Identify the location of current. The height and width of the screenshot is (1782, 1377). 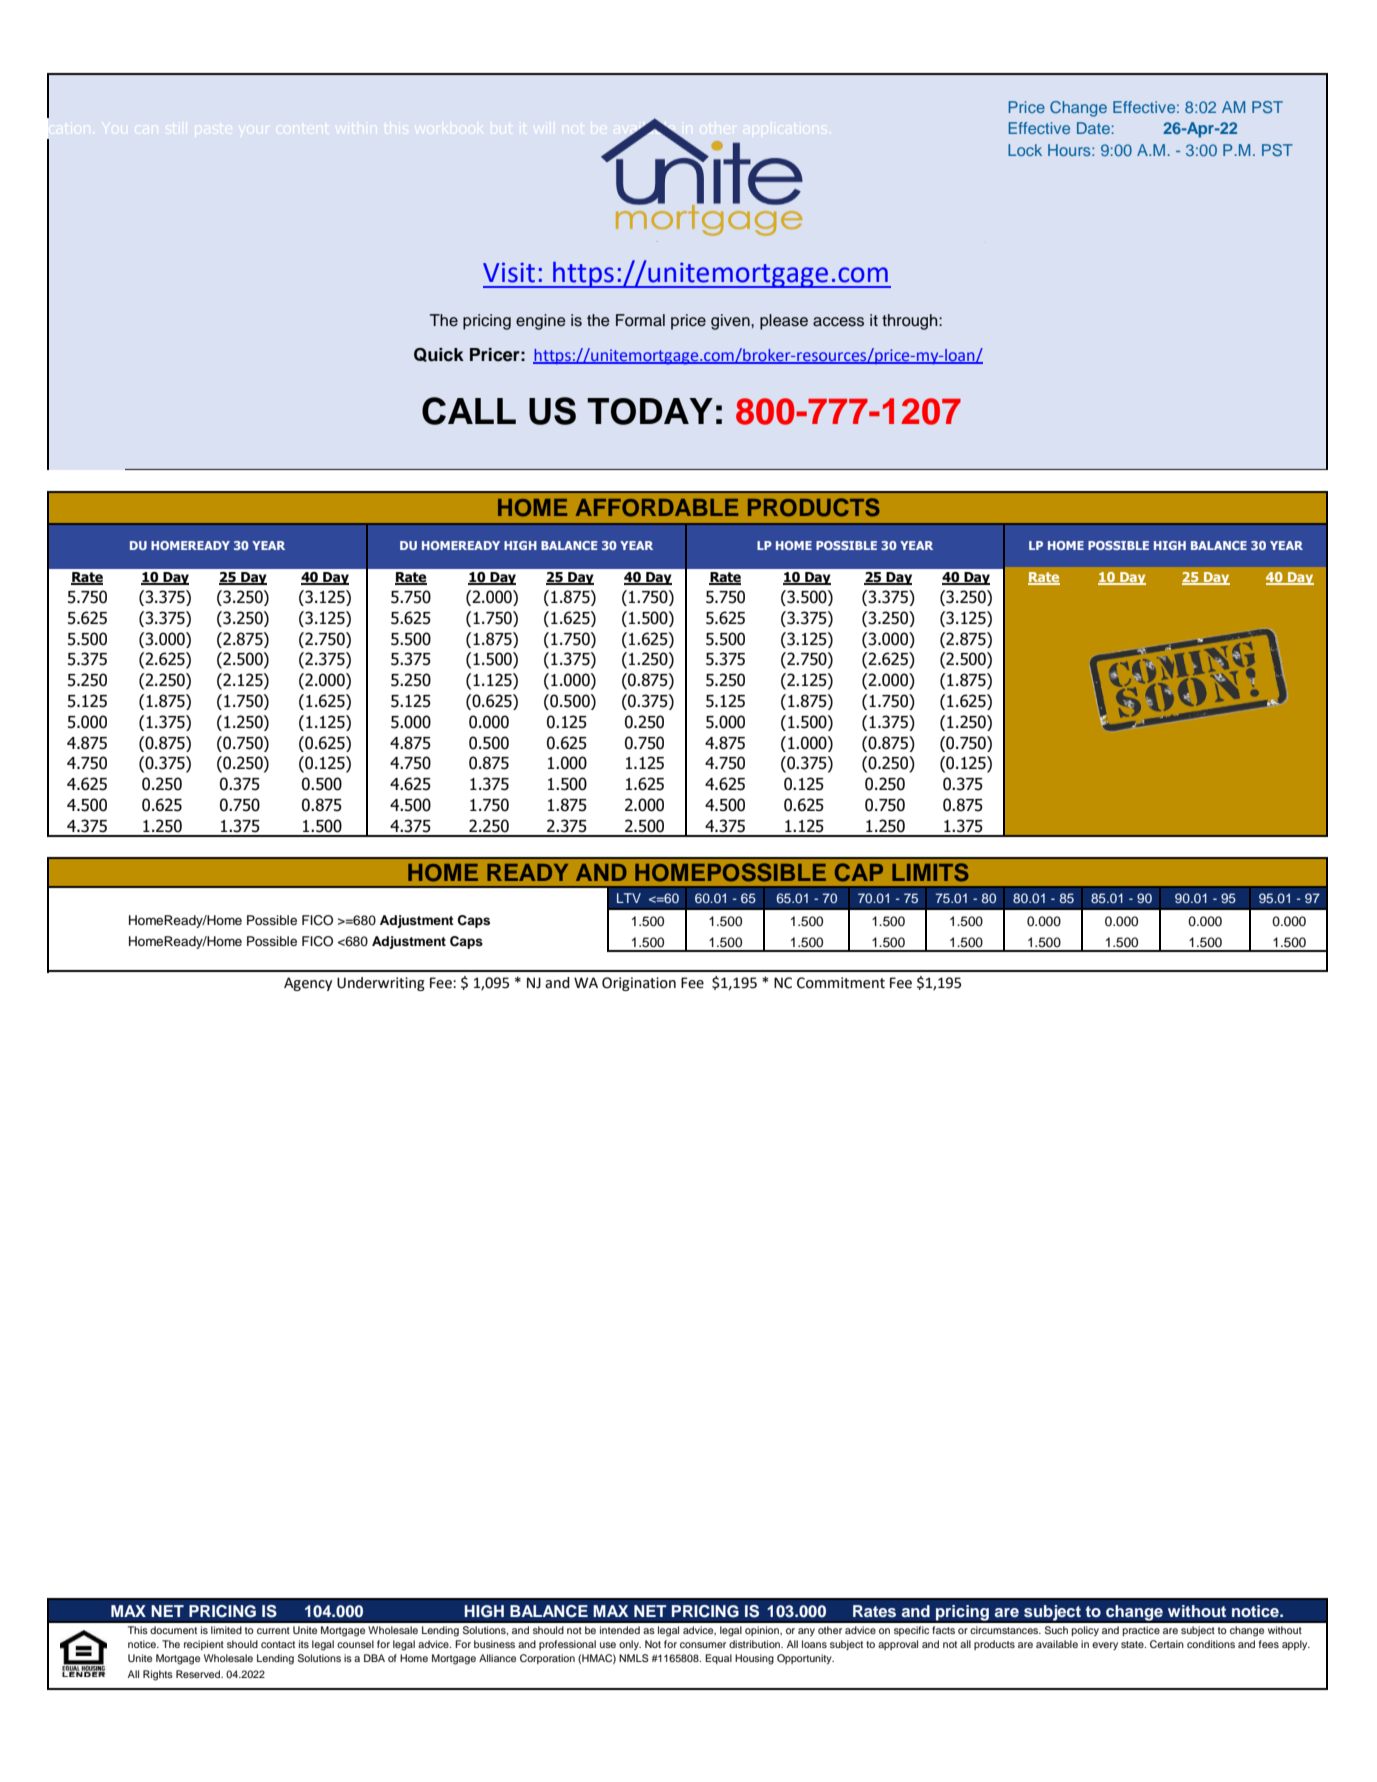
(273, 1630).
